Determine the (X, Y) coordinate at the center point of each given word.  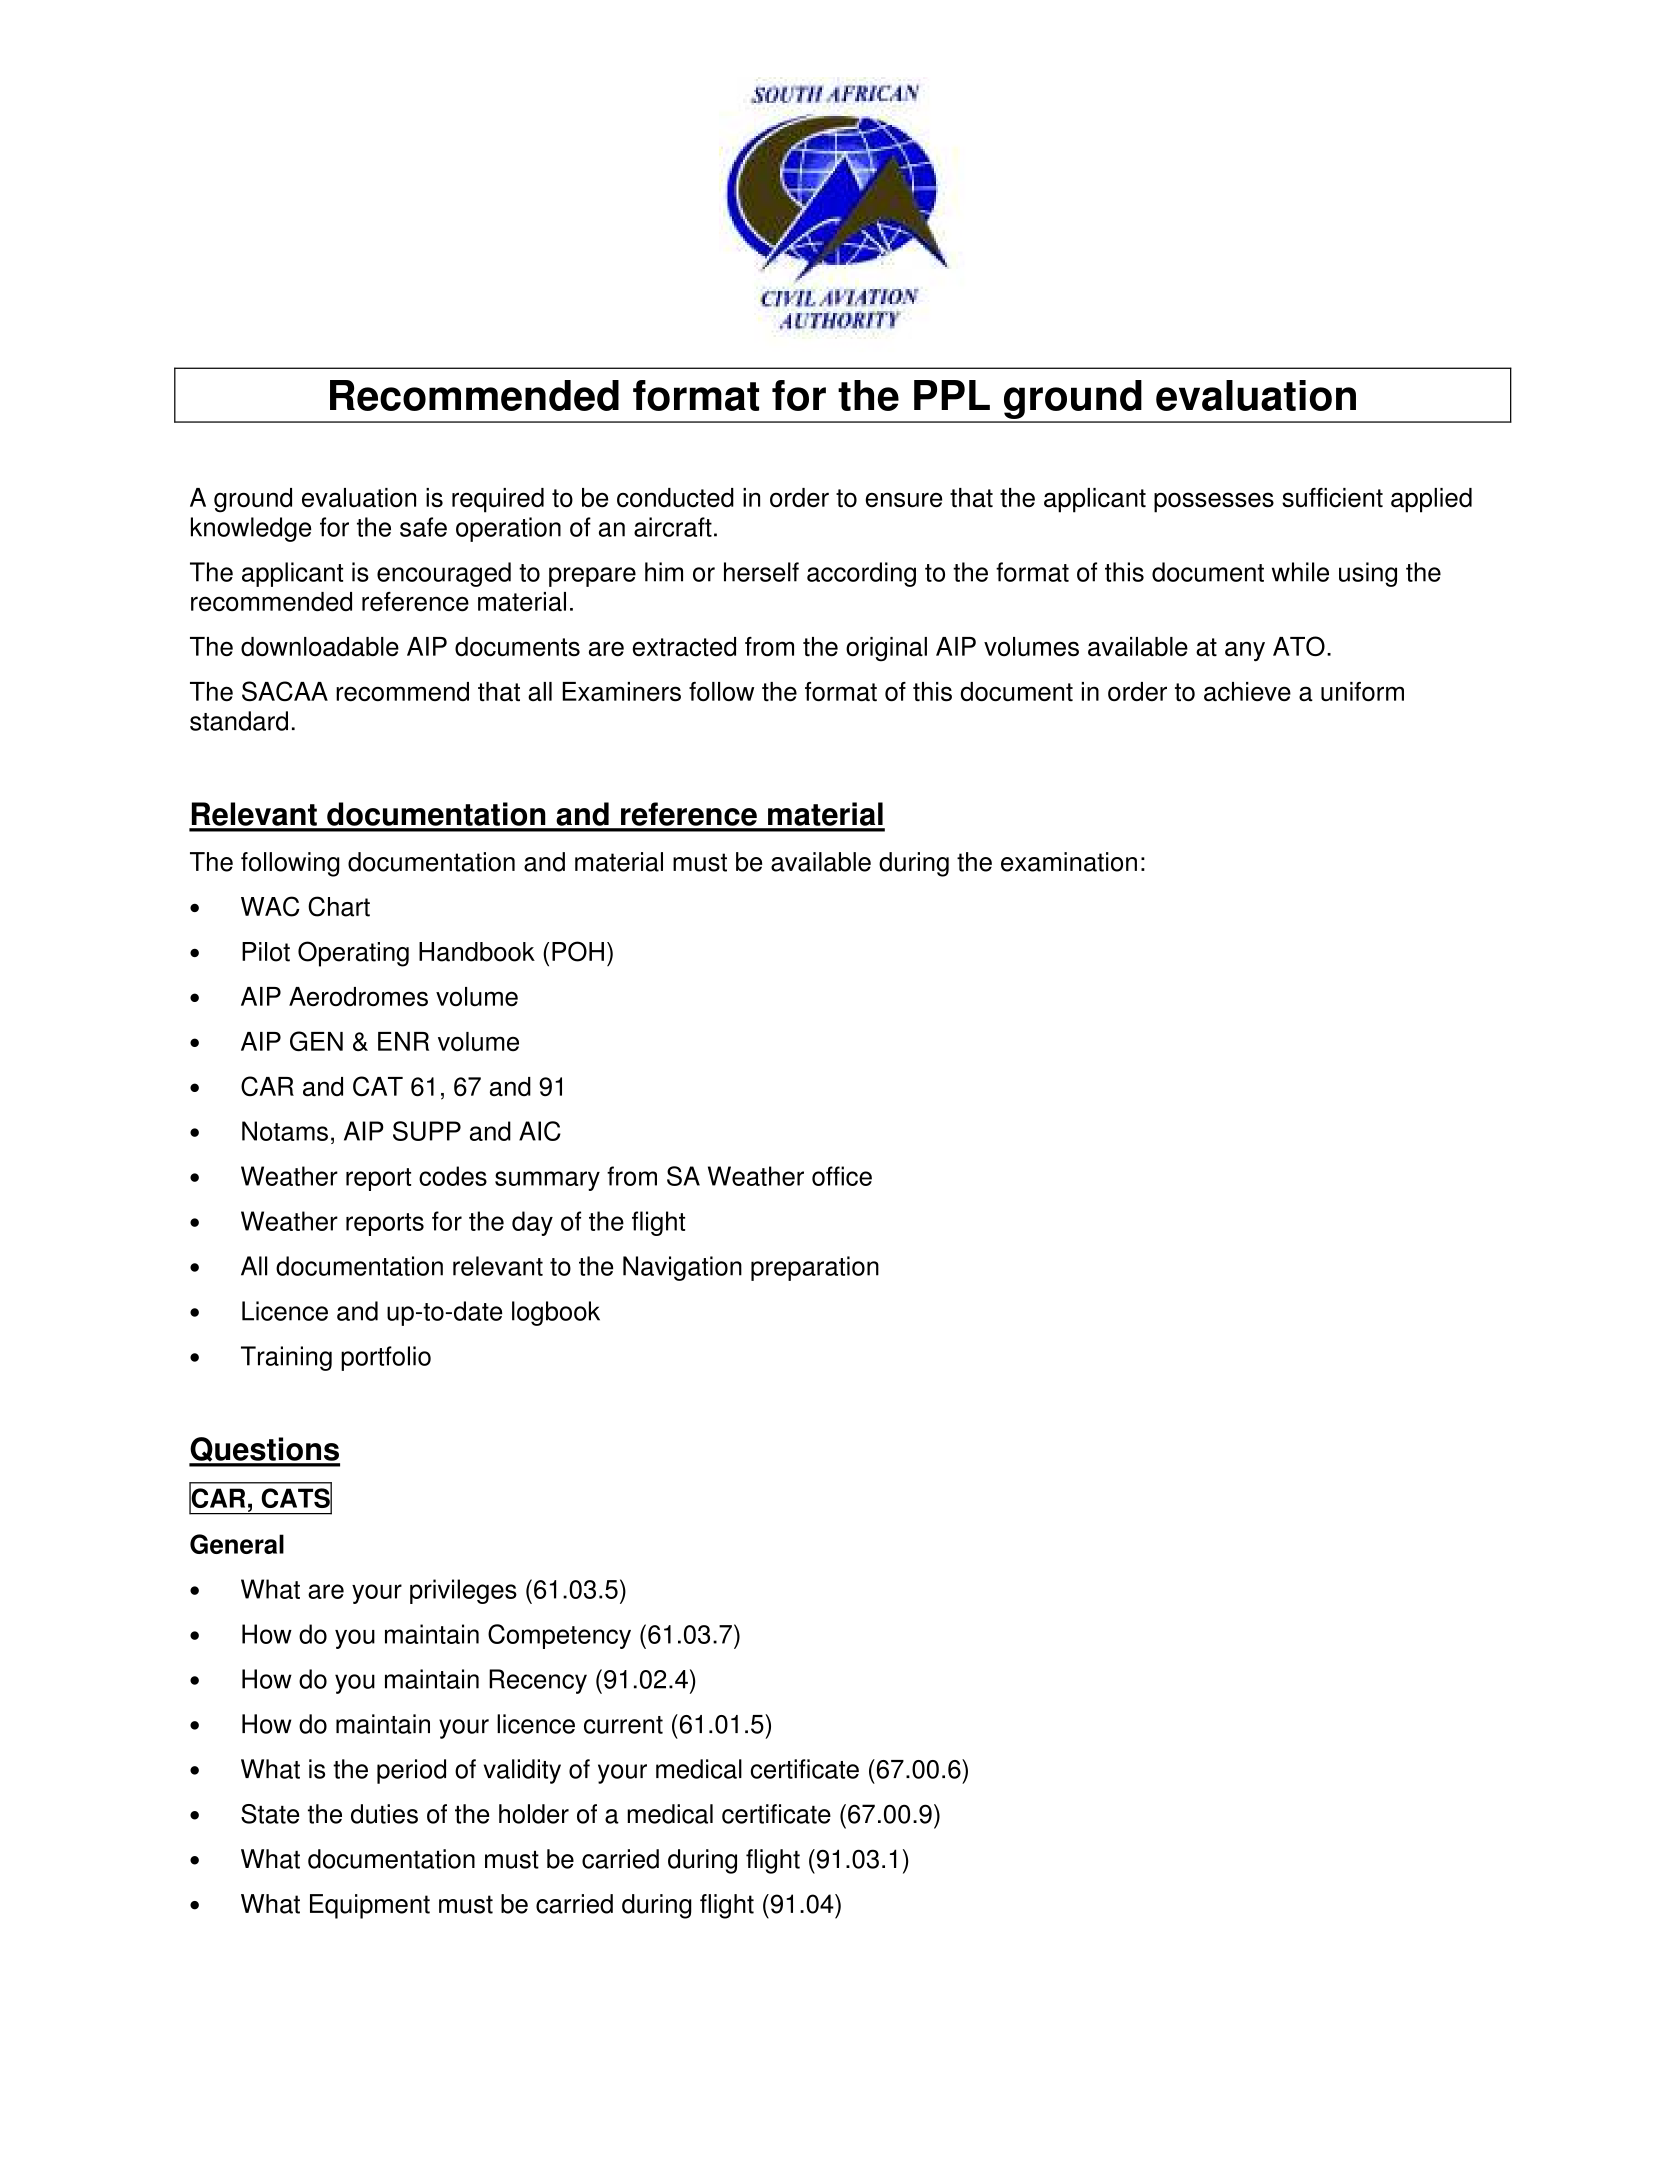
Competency (559, 1636)
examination (1069, 862)
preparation (815, 1268)
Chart (339, 906)
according (861, 574)
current (623, 1725)
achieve (1247, 692)
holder (534, 1814)
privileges (463, 1591)
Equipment (370, 1906)
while (1300, 572)
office (842, 1176)
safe (423, 527)
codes (453, 1176)
